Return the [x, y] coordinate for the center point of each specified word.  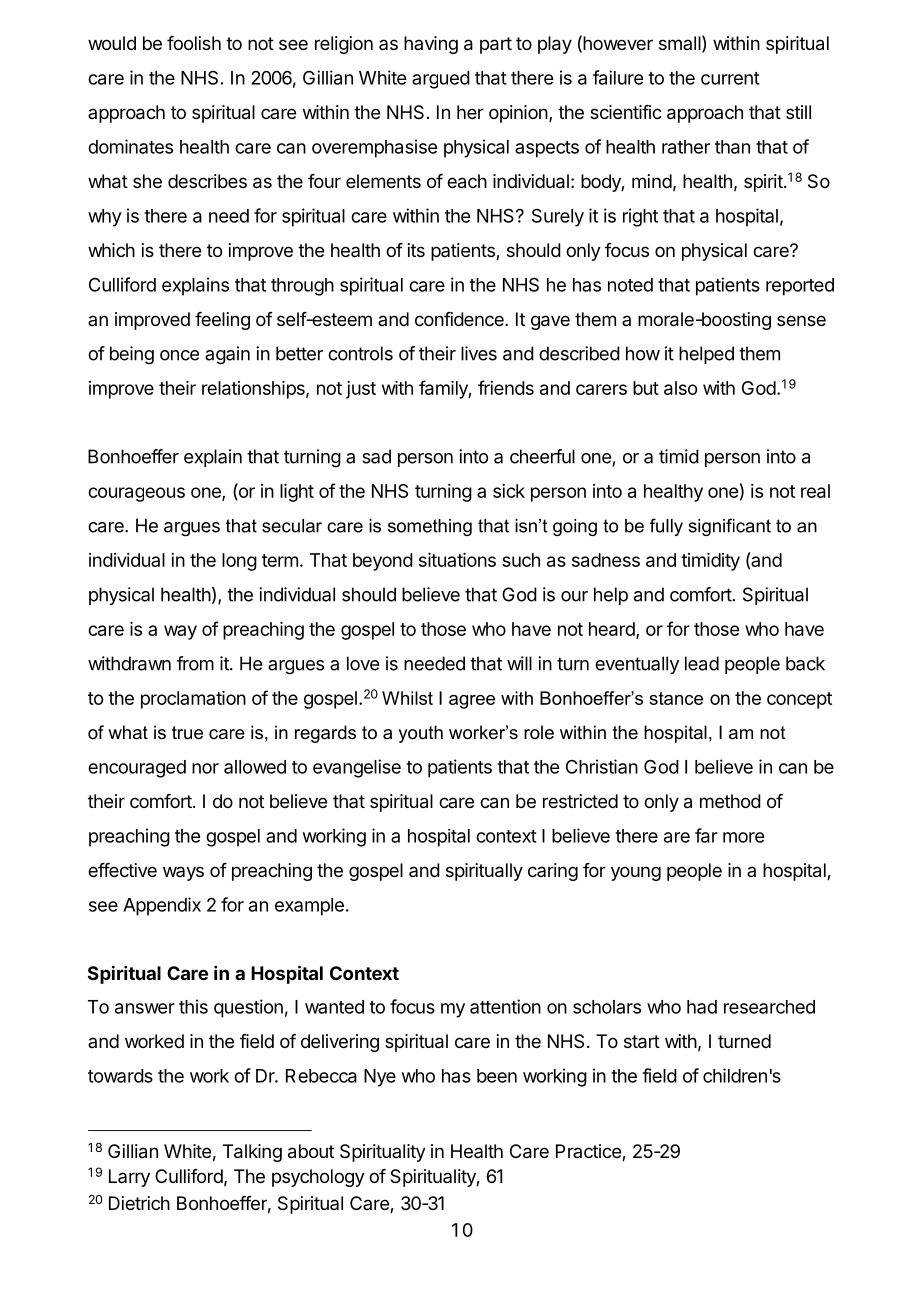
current [730, 78]
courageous [136, 494]
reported [800, 287]
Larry [129, 1178]
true [187, 733]
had [702, 1007]
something [430, 527]
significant [729, 527]
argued [441, 80]
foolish [194, 43]
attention [505, 1006]
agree [472, 702]
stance [676, 698]
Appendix [162, 906]
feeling [222, 321]
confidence [460, 319]
